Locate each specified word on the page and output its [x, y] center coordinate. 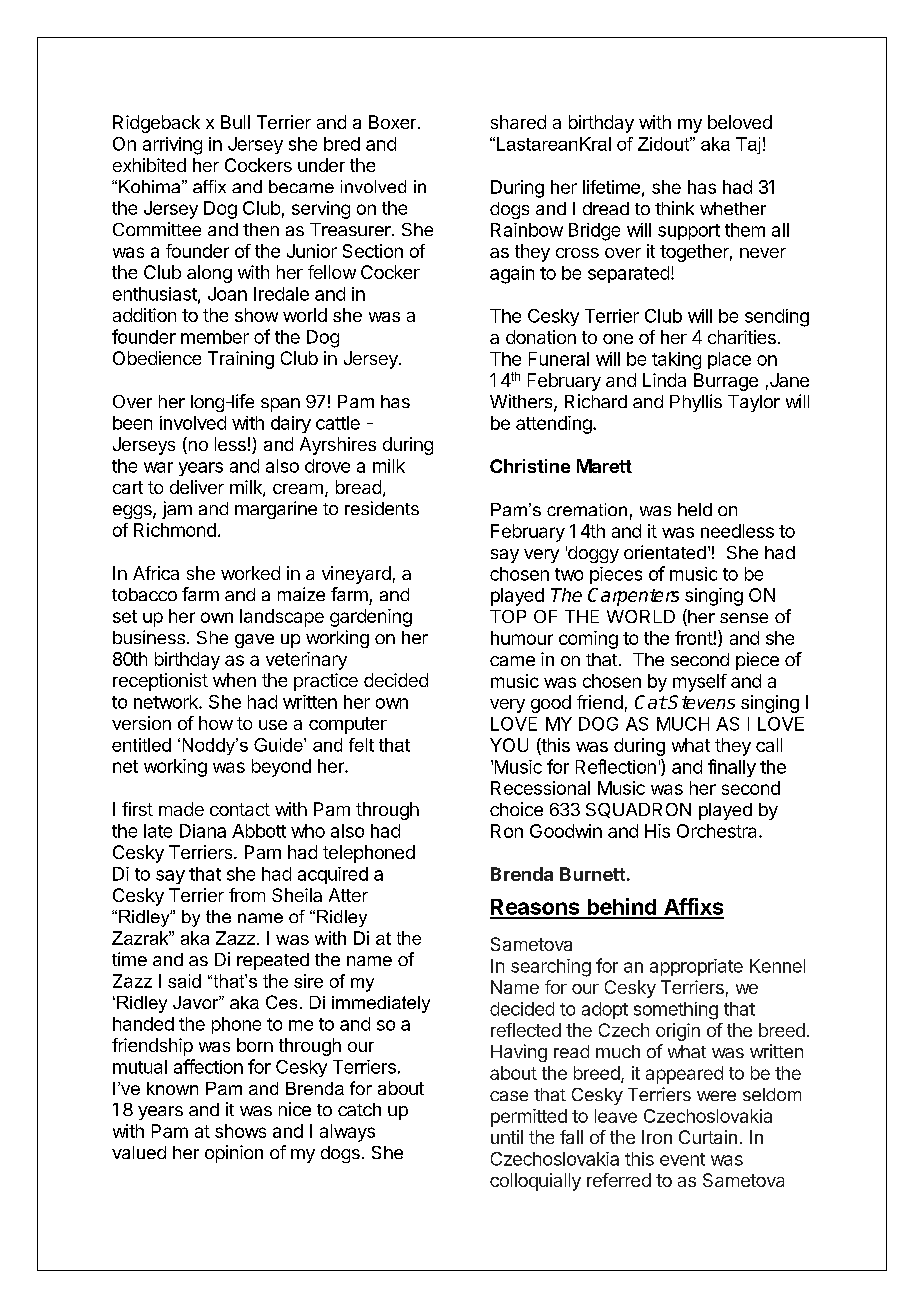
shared [518, 122]
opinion [234, 1154]
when [234, 680]
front [694, 638]
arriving [172, 146]
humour [522, 638]
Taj [748, 145]
